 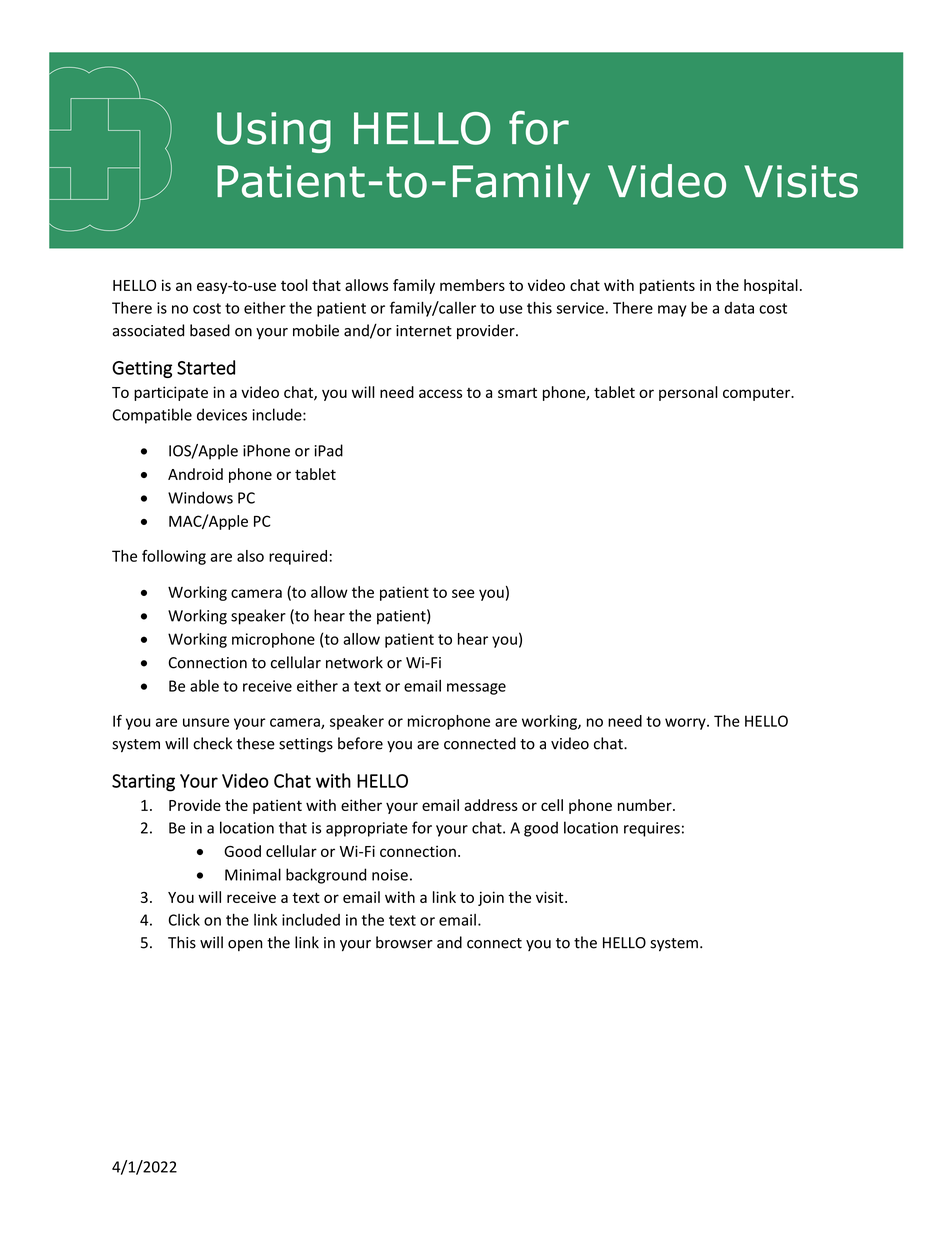 What do you see at coordinates (463, 593) in the screenshot?
I see `see` at bounding box center [463, 593].
